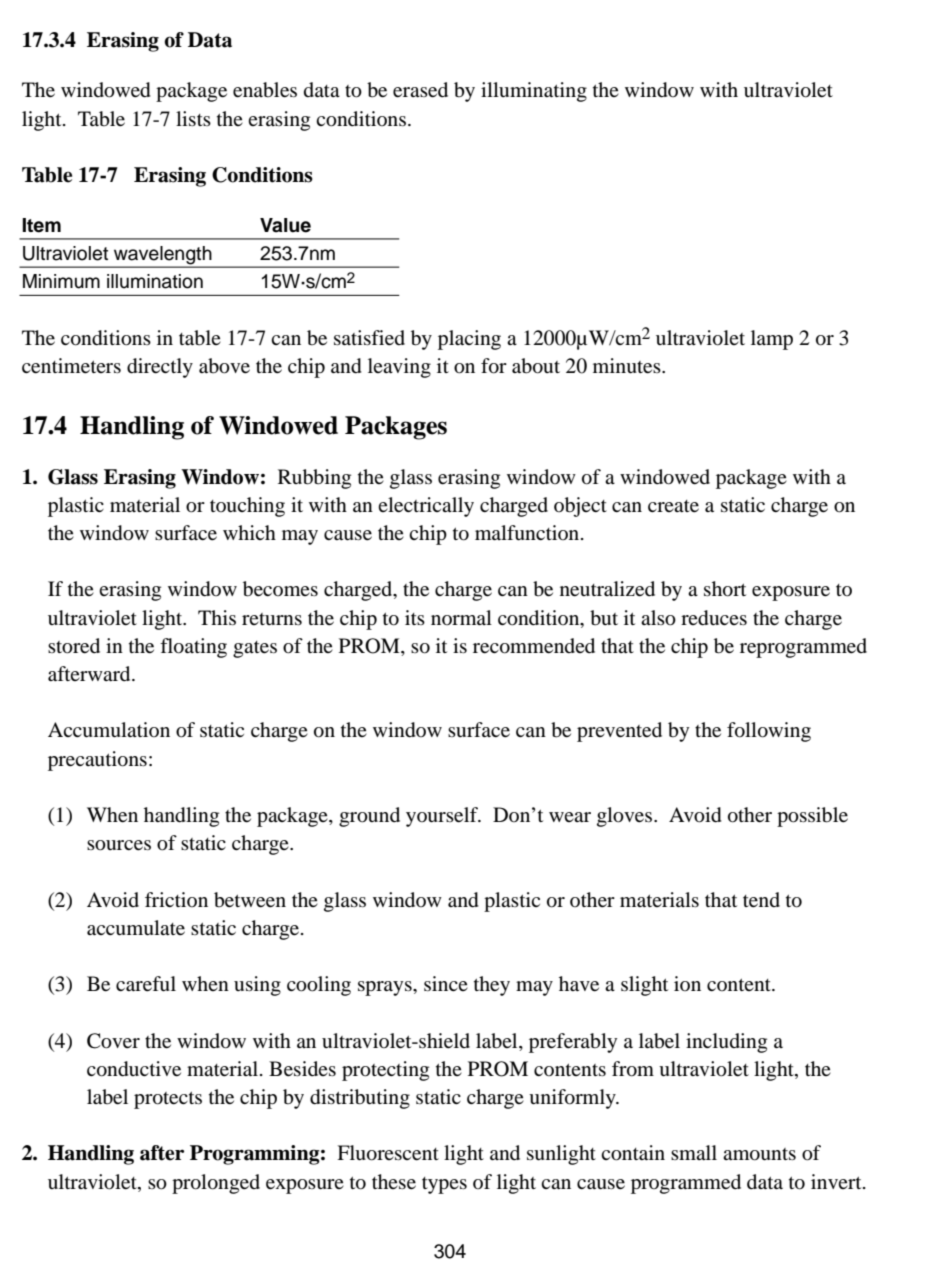 Image resolution: width=952 pixels, height=1278 pixels. What do you see at coordinates (109, 730) in the document?
I see `Accumulation` at bounding box center [109, 730].
